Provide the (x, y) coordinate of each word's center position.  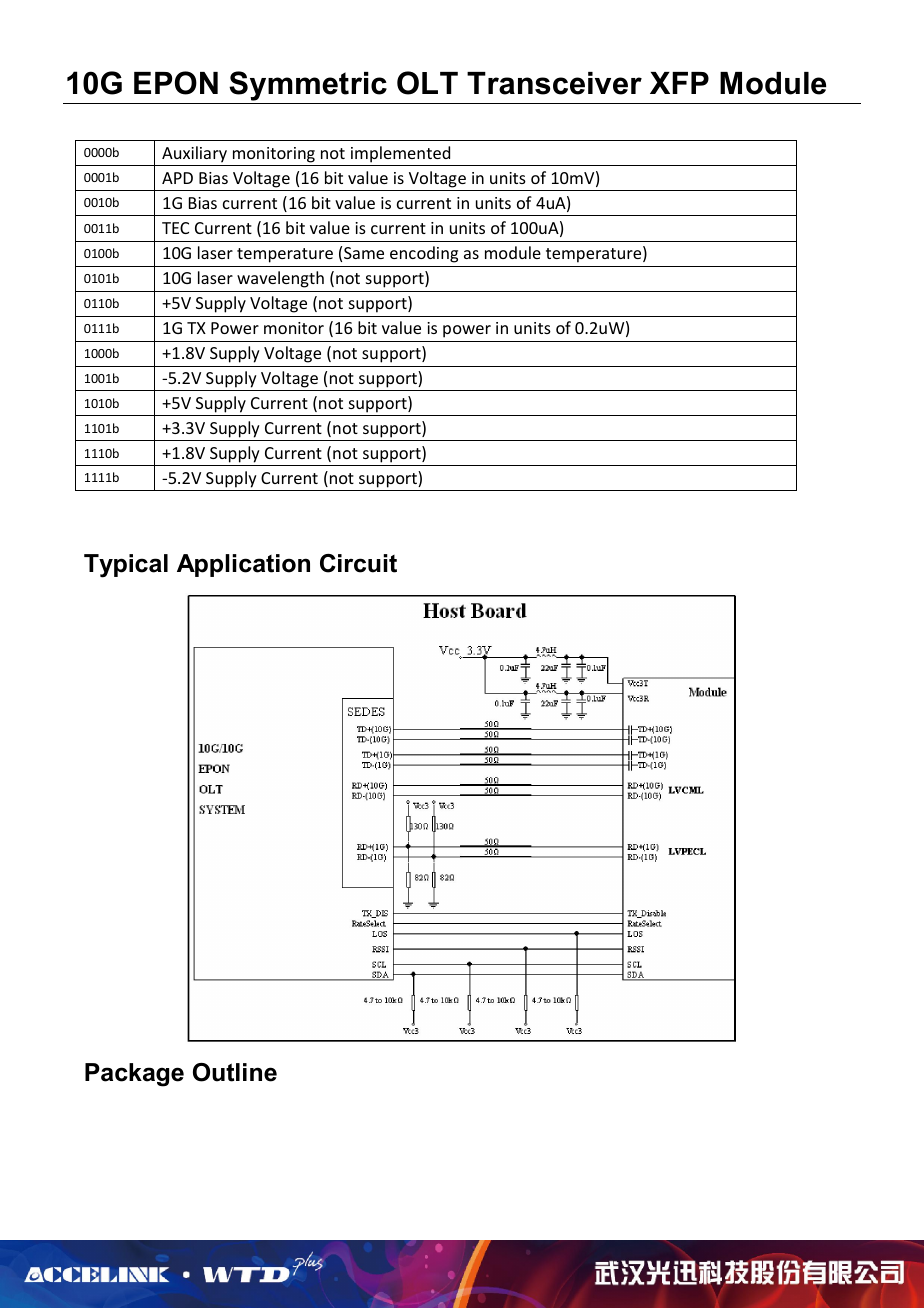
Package (134, 1075)
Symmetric (308, 87)
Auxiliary (194, 154)
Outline (235, 1072)
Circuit (358, 563)
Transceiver (554, 83)
